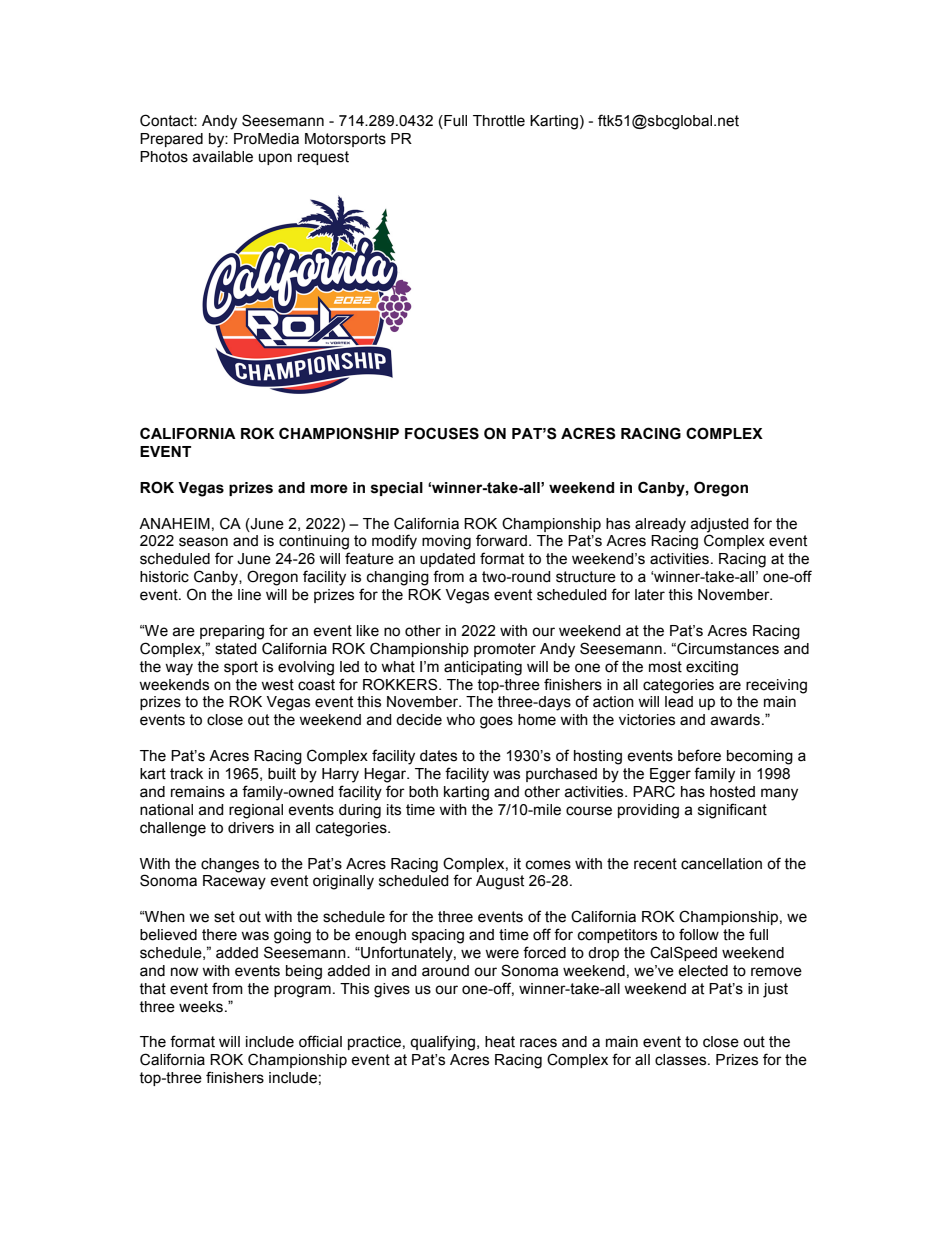  What do you see at coordinates (323, 158) in the document?
I see `request` at bounding box center [323, 158].
